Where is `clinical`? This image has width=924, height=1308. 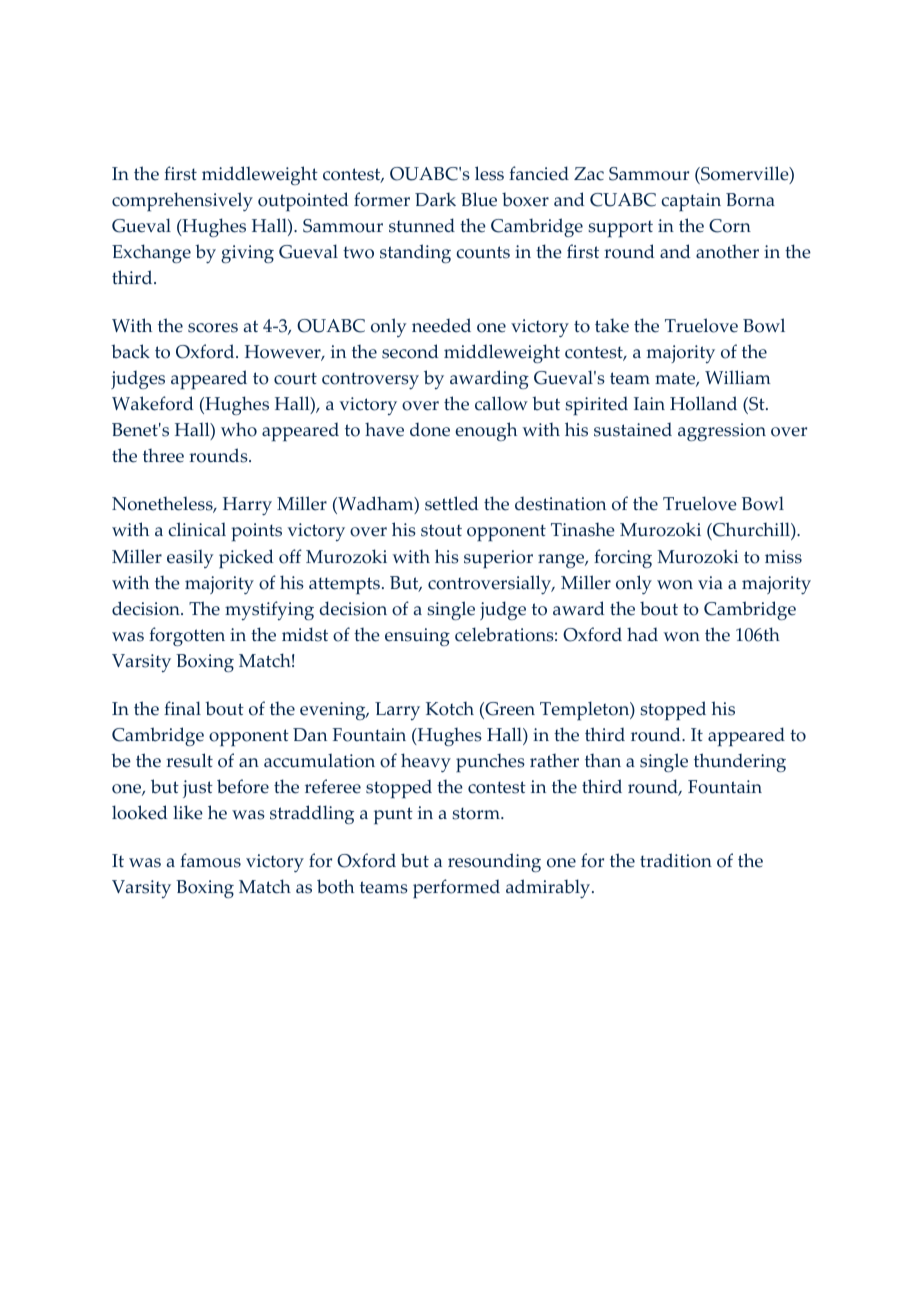 clinical is located at coordinates (197, 529).
